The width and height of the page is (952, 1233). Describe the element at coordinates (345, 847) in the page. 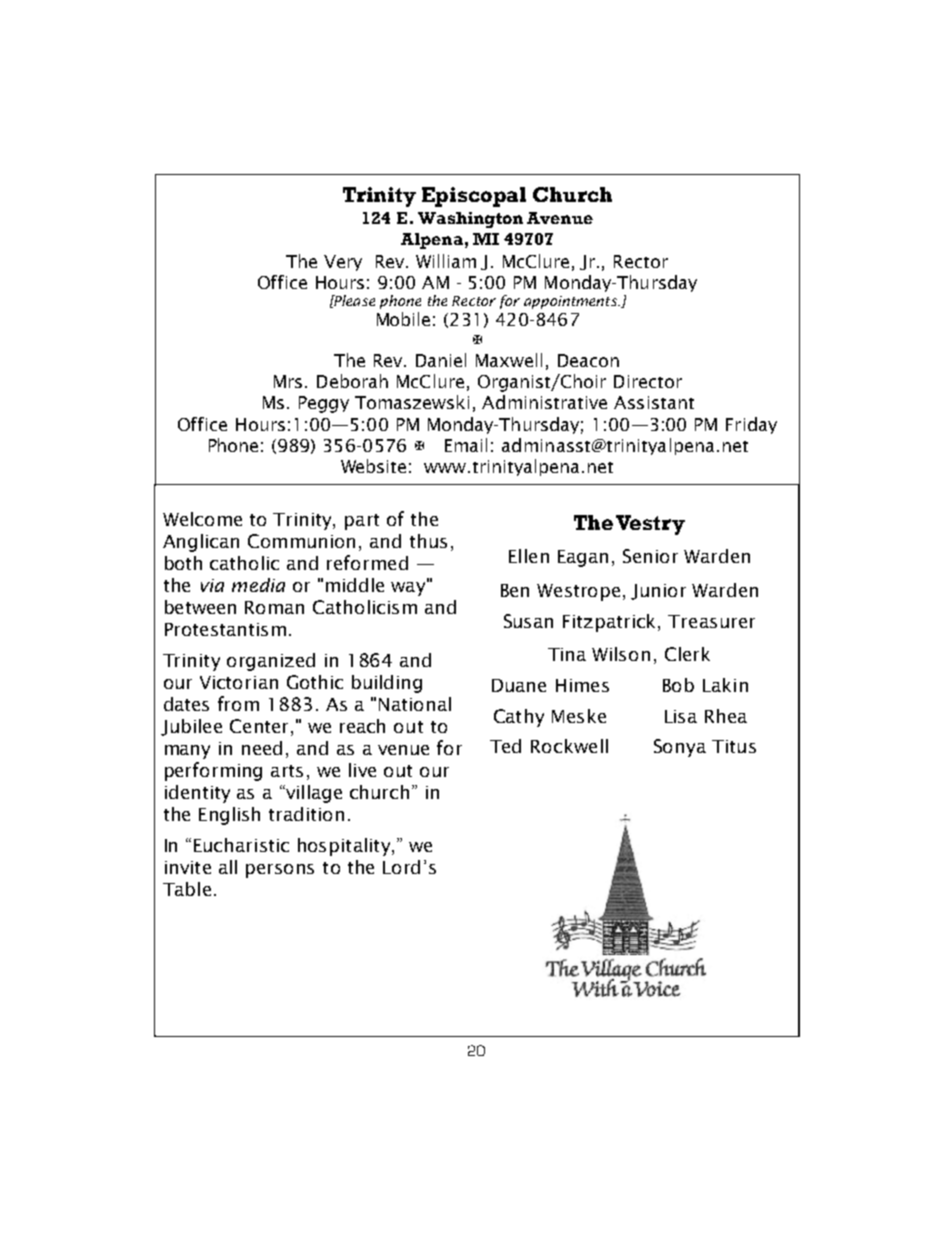

I see `hospitality` at that location.
